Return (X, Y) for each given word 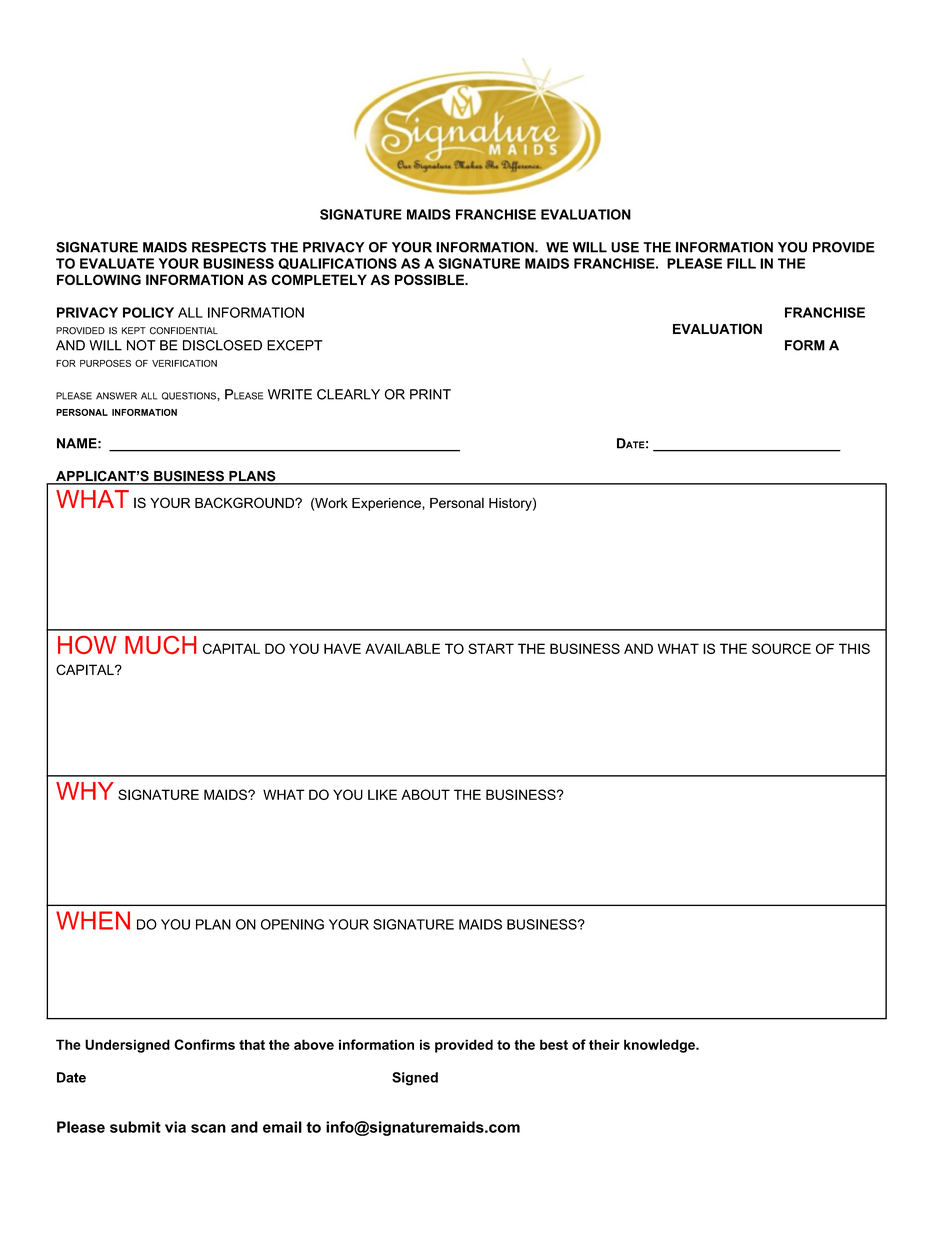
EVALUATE (117, 263)
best (554, 1044)
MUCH (160, 645)
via (175, 1127)
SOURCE (781, 648)
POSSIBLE (430, 279)
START (491, 648)
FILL (741, 263)
